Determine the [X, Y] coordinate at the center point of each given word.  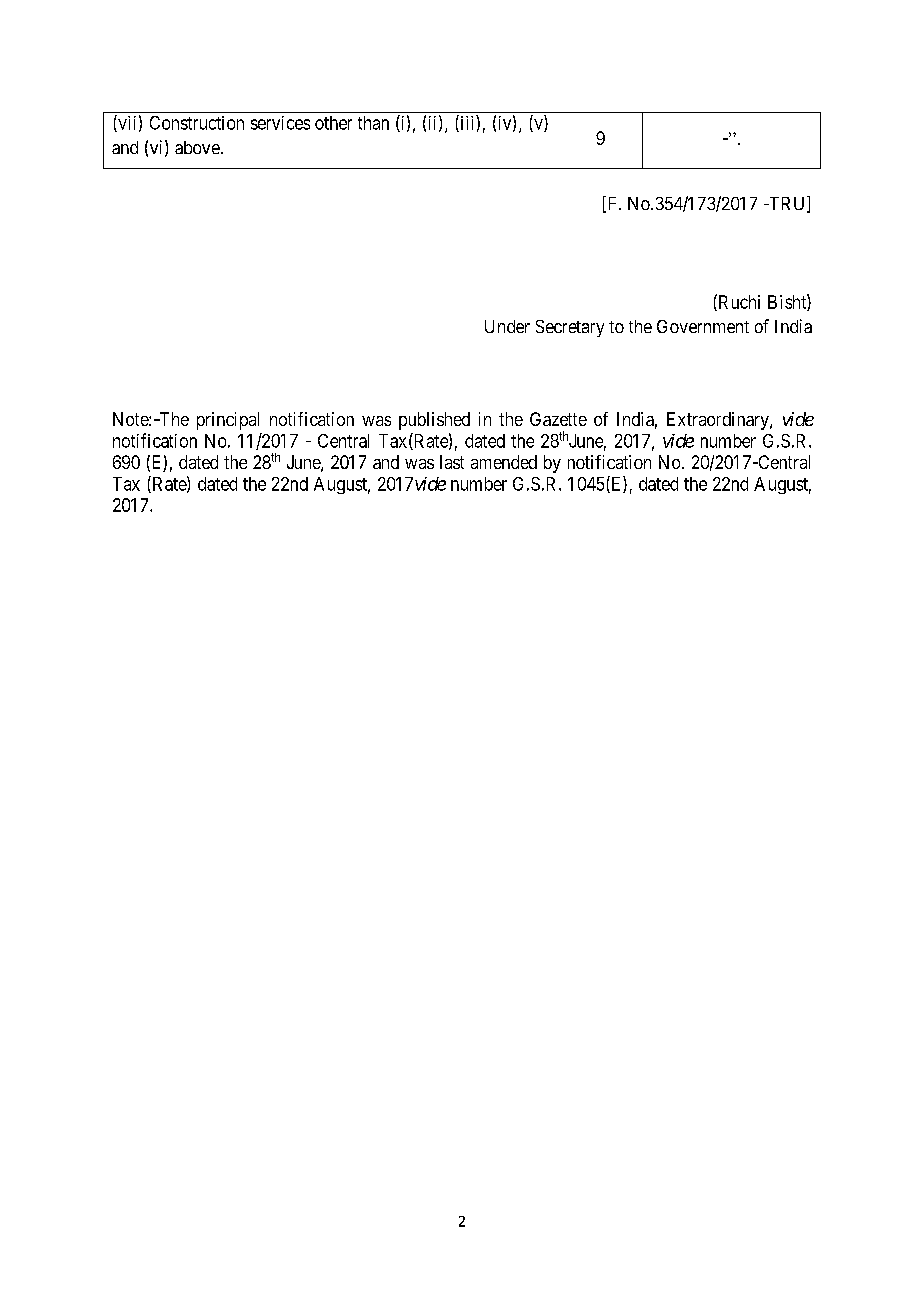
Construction [197, 123]
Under [507, 326]
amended [504, 462]
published [434, 421]
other [333, 123]
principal [228, 421]
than [373, 123]
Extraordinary [719, 421]
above [197, 147]
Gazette [558, 419]
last [452, 462]
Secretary [570, 328]
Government [703, 326]
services [280, 123]
